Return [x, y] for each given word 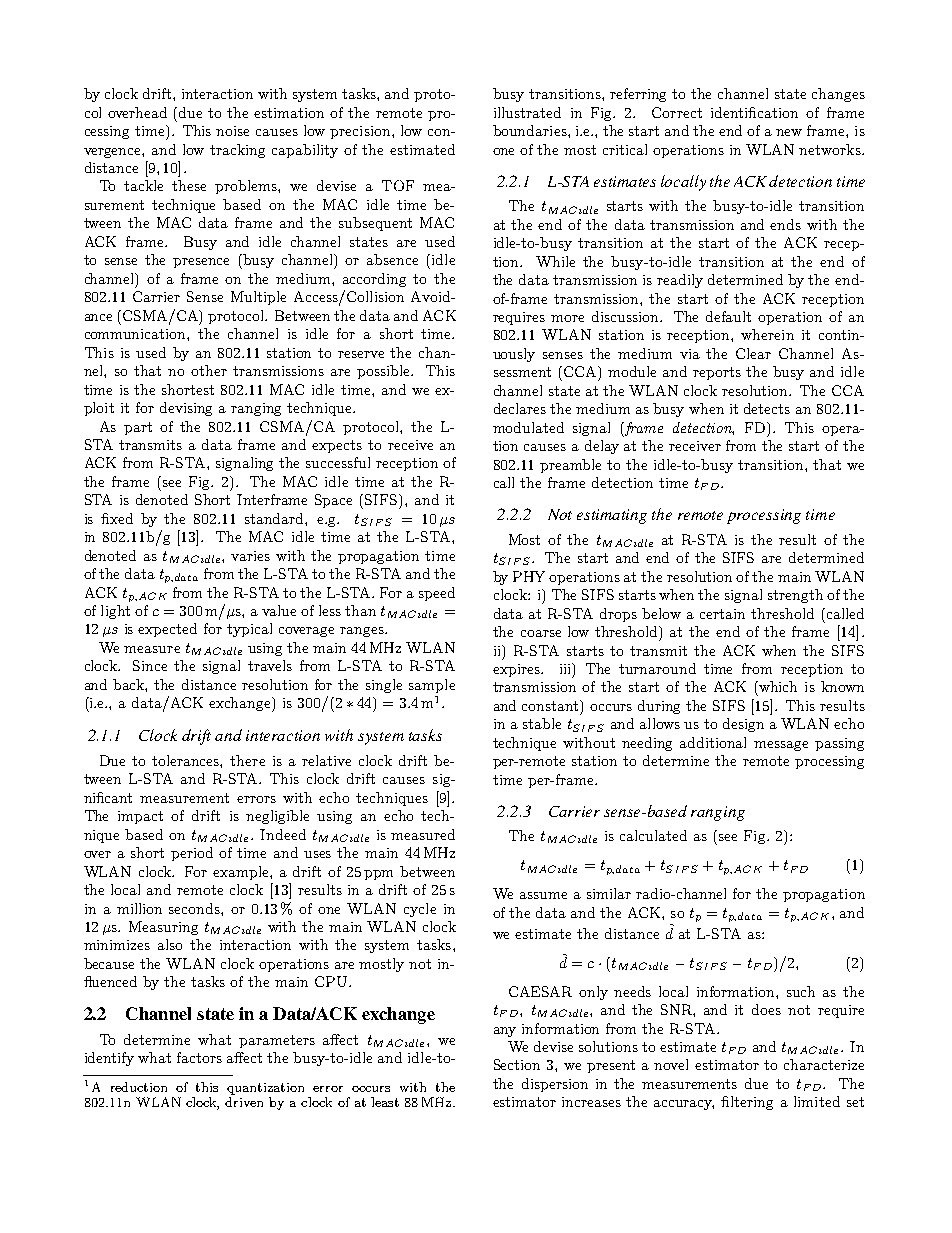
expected [167, 630]
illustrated [527, 112]
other [209, 370]
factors [199, 1057]
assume [543, 895]
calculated [653, 835]
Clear [753, 353]
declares [520, 408]
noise [232, 131]
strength [795, 596]
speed [437, 594]
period [192, 854]
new [789, 132]
